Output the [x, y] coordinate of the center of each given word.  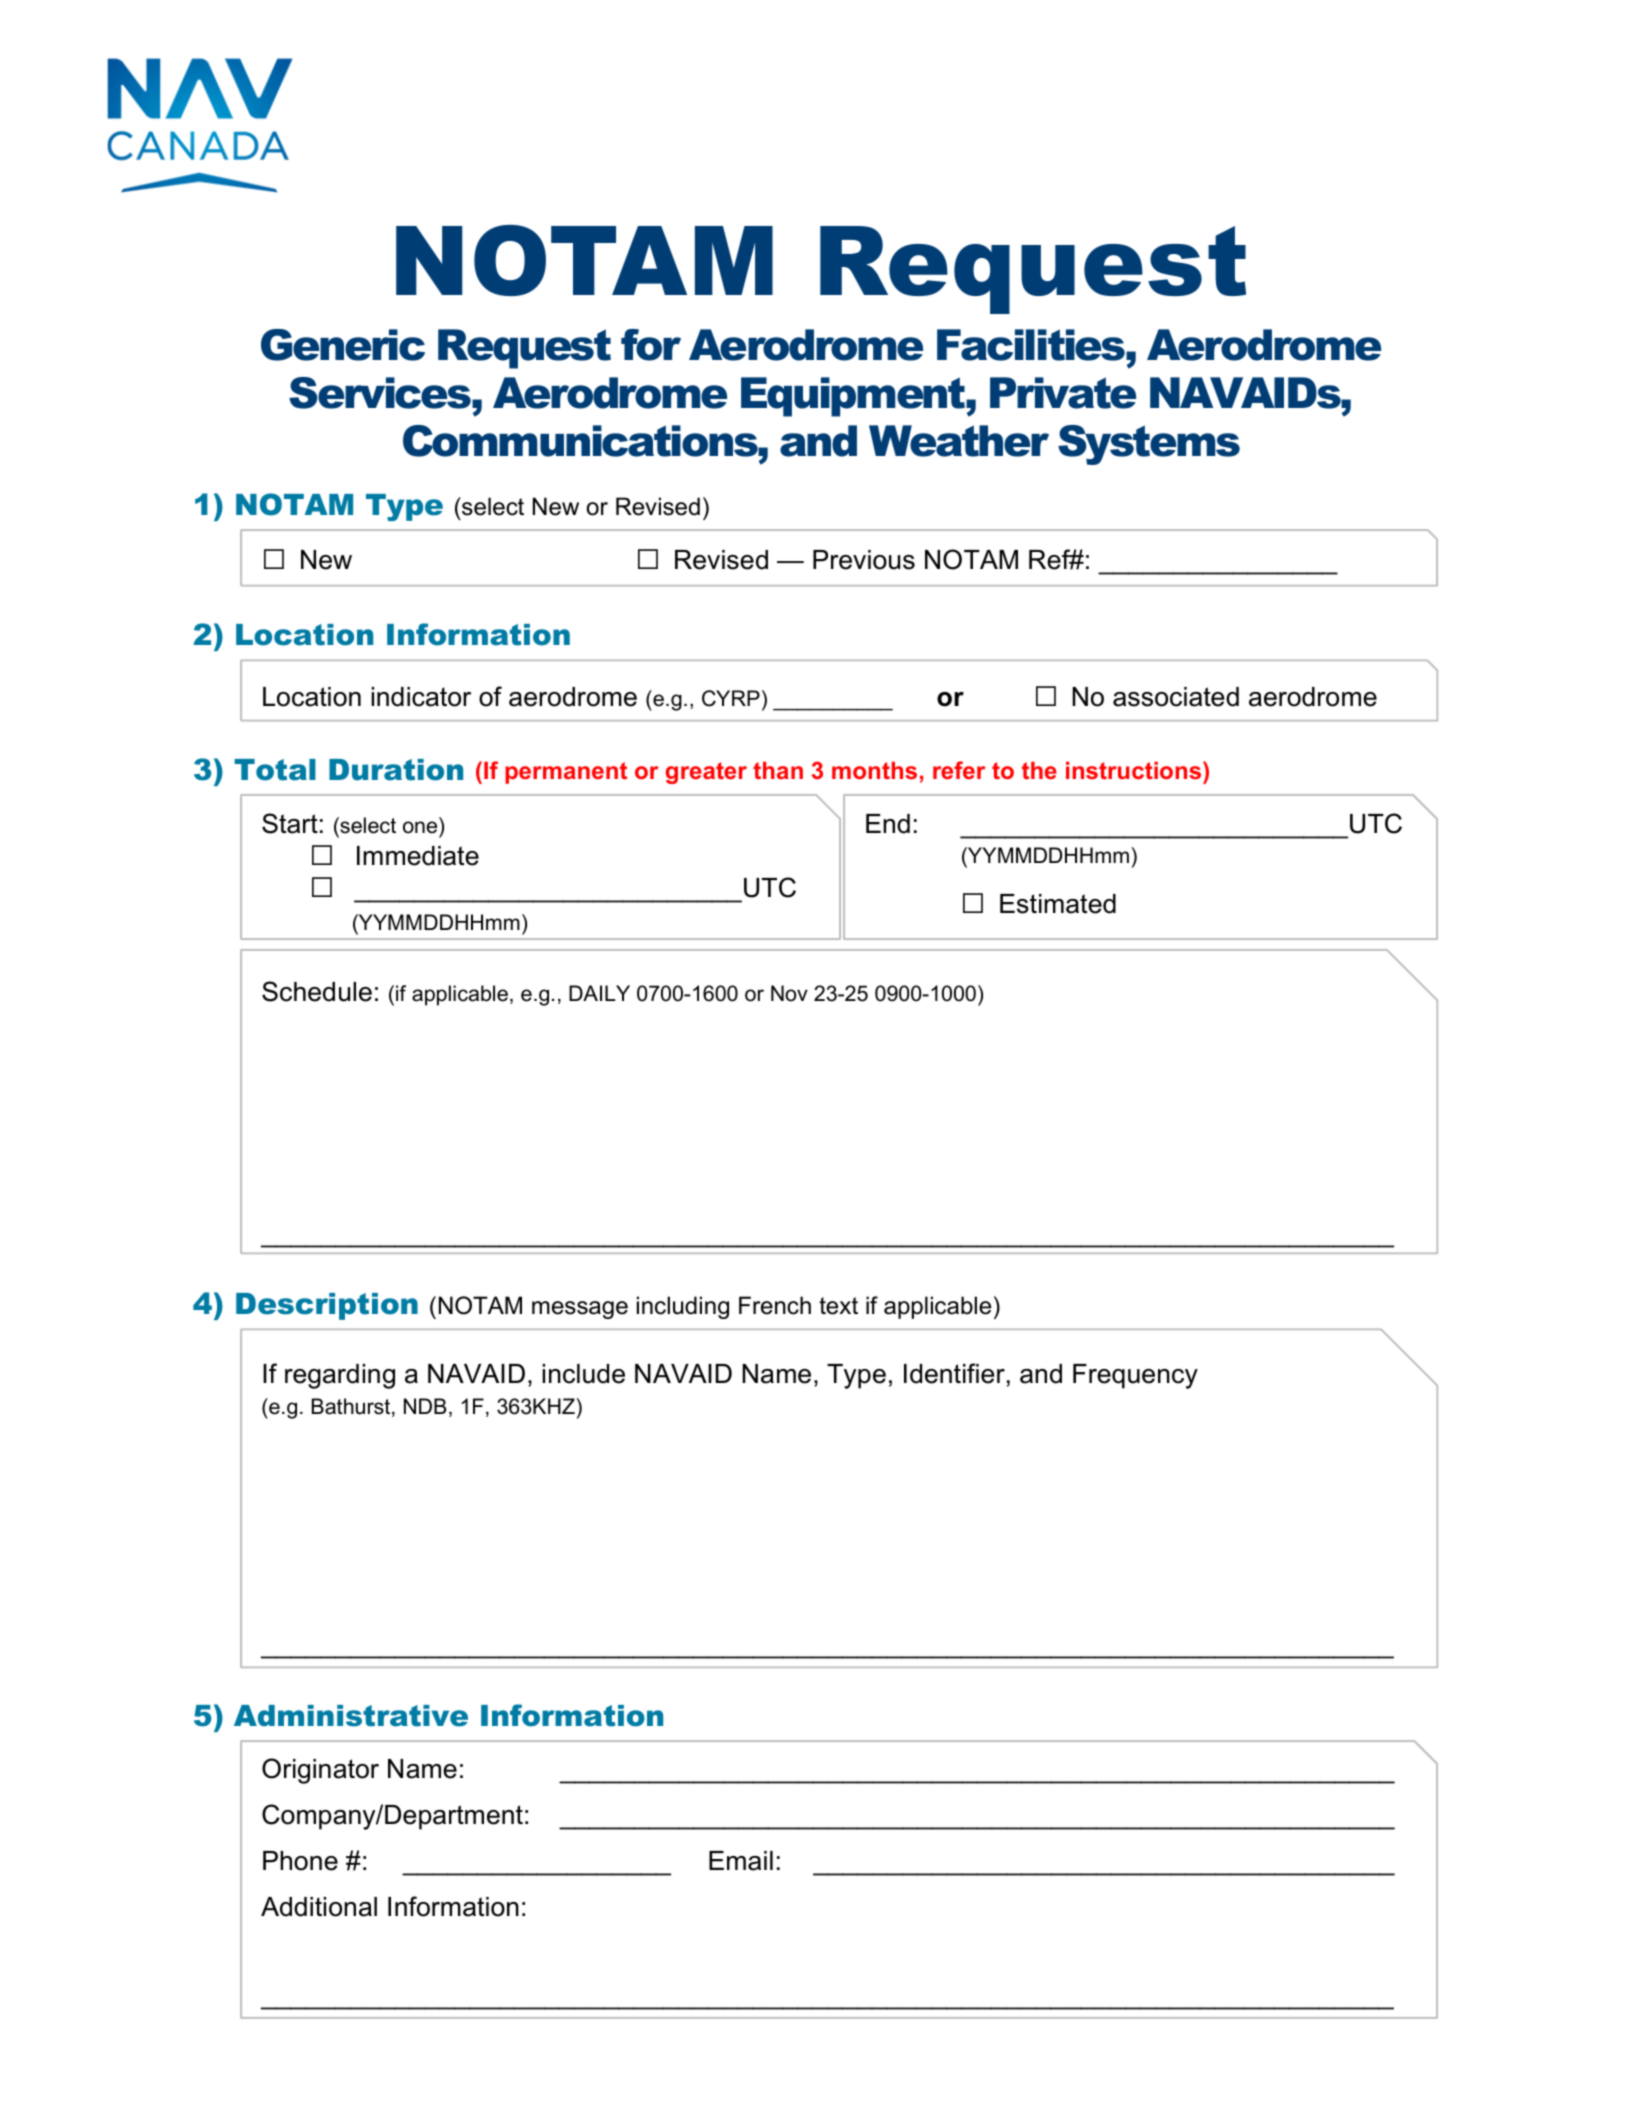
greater [706, 773]
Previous [864, 560]
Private [1063, 393]
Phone [300, 1861]
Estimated [1058, 904]
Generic [343, 345]
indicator [421, 697]
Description [327, 1306]
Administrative [351, 1716]
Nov [789, 993]
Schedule [317, 991]
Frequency [1135, 1376]
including [683, 1307]
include [583, 1374]
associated [1176, 697]
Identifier [954, 1373]
